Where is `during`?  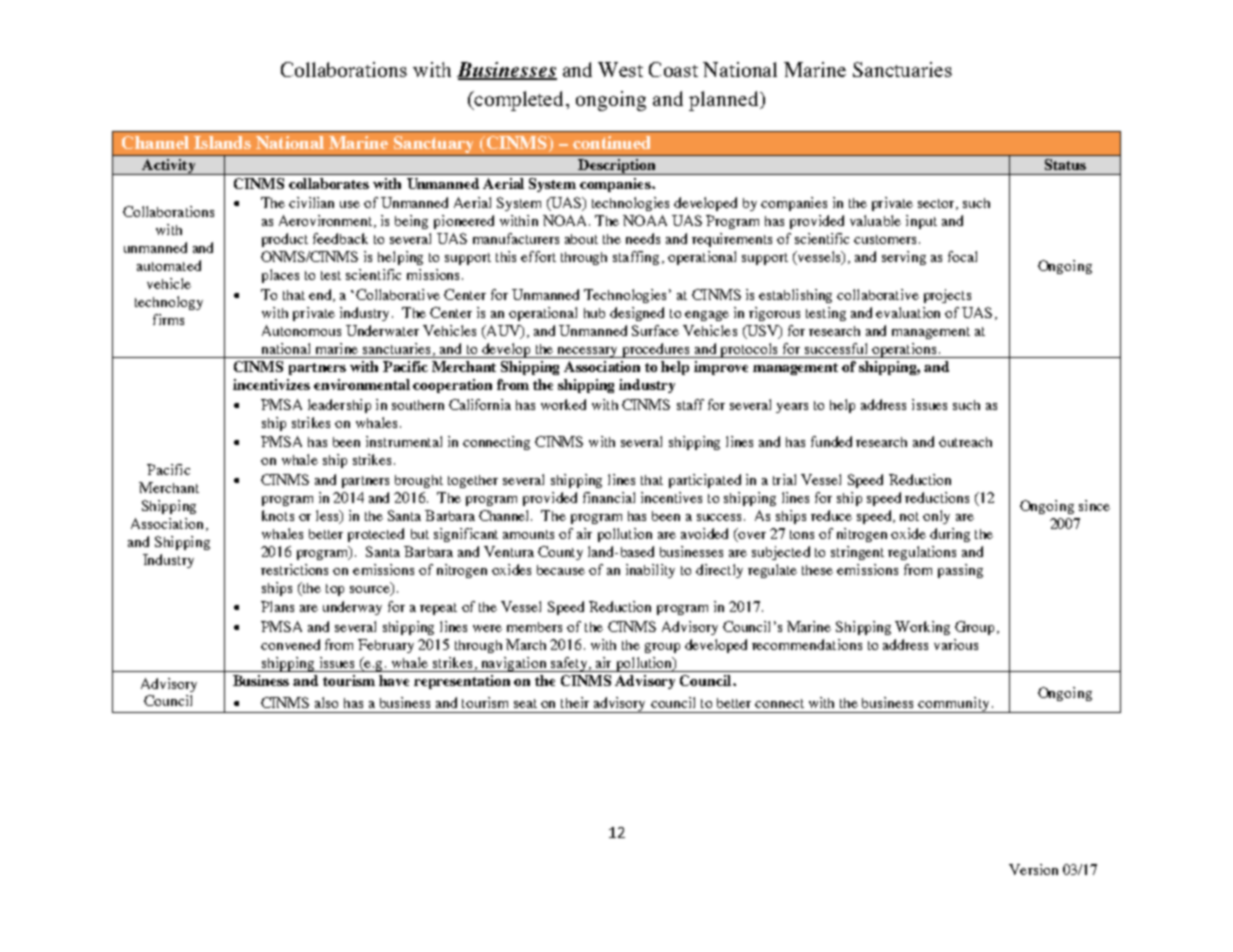 during is located at coordinates (950, 535).
